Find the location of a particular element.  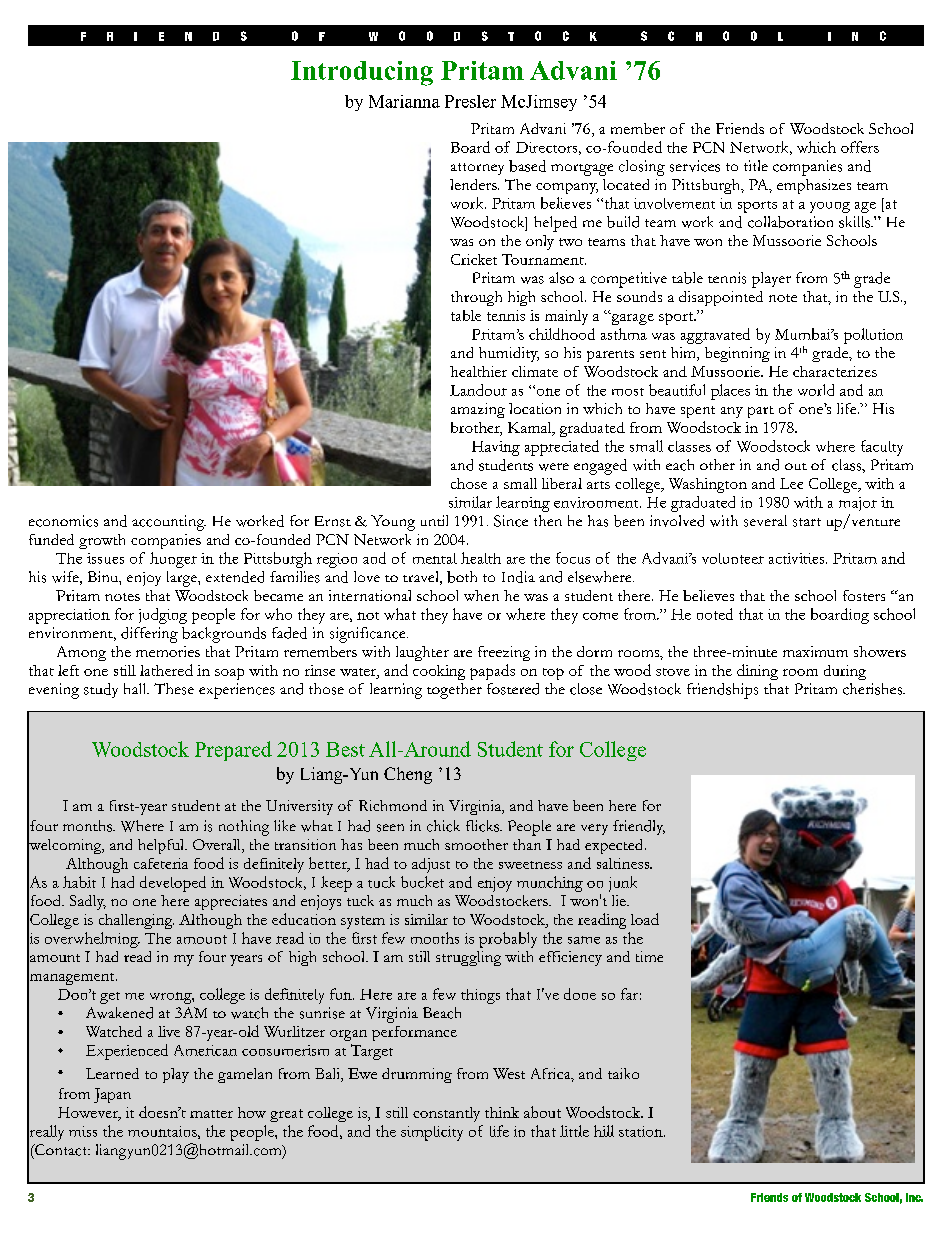

station is located at coordinates (642, 1131).
